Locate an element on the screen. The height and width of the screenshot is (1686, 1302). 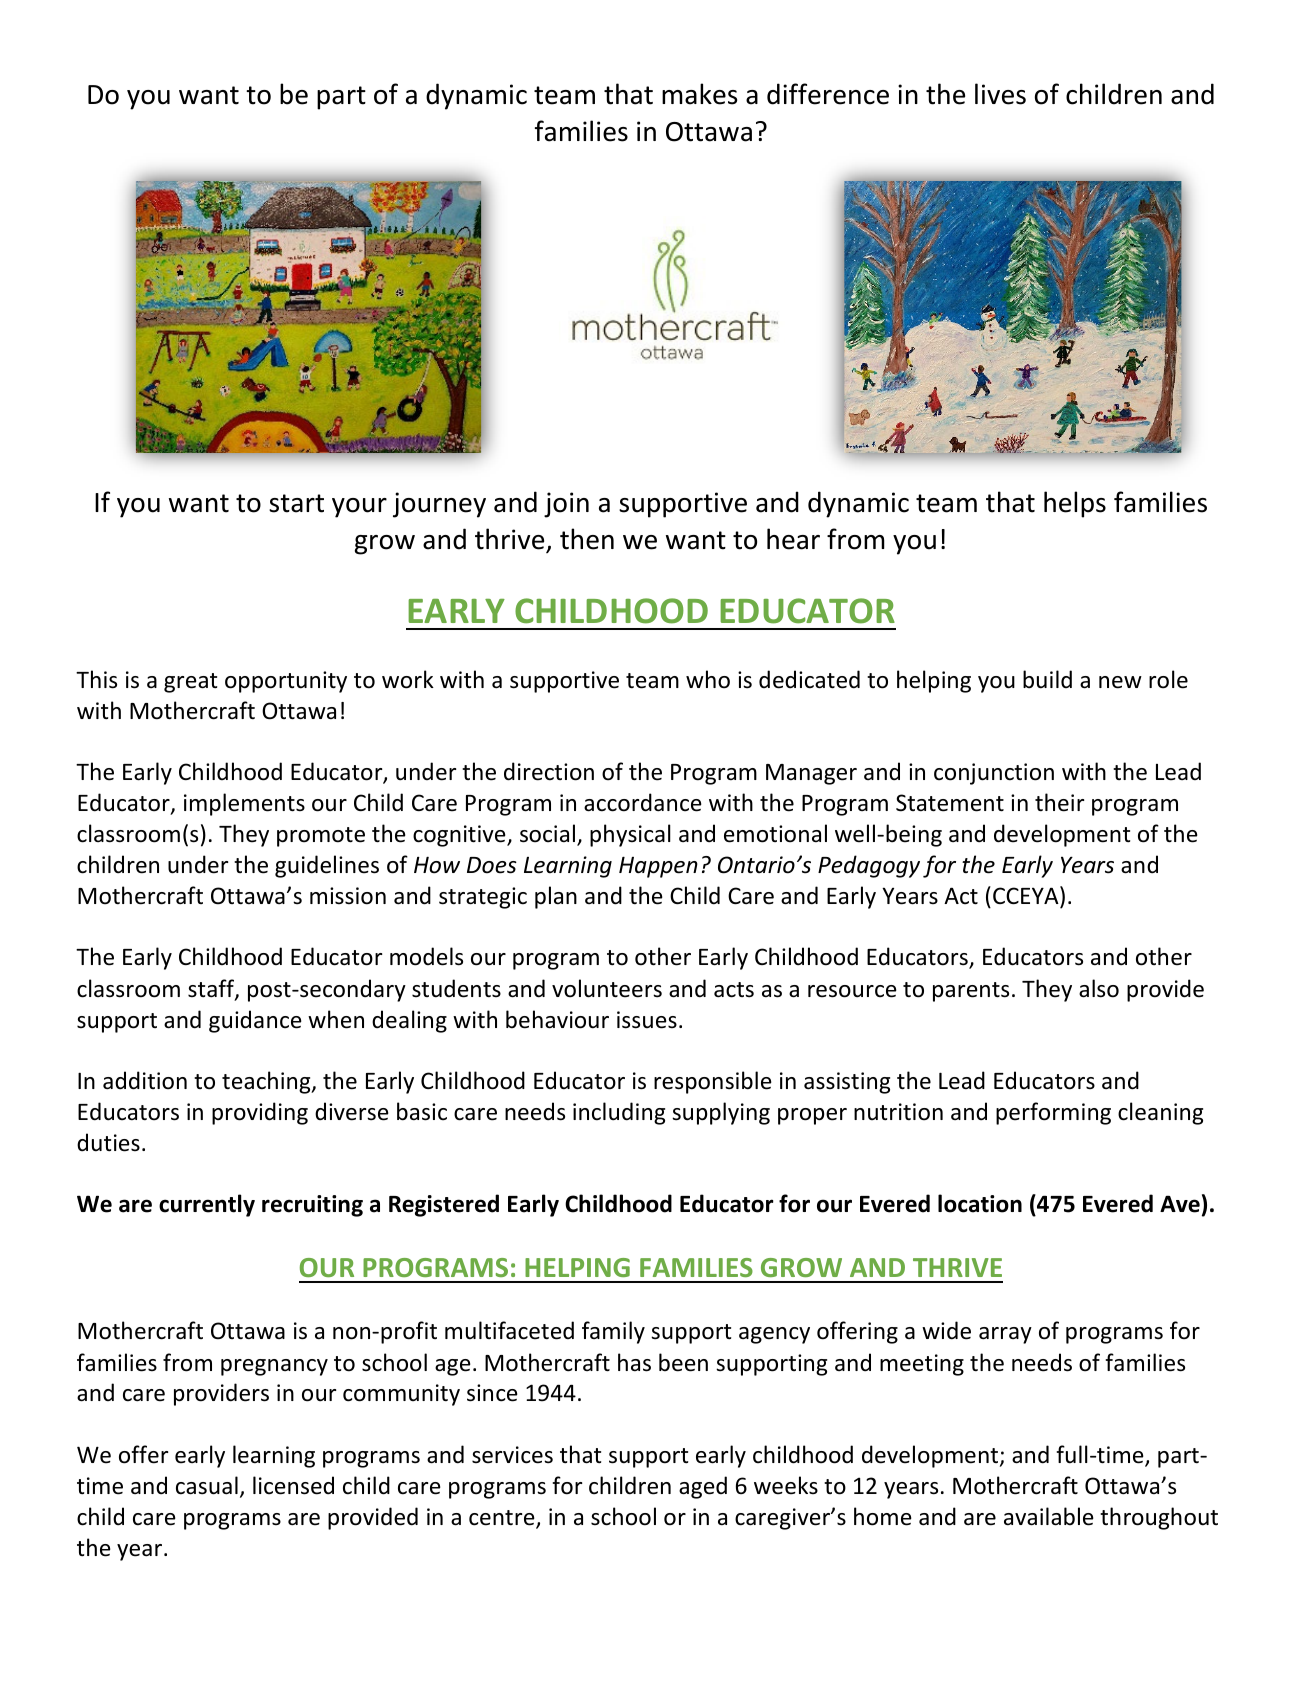
helps is located at coordinates (1075, 504).
